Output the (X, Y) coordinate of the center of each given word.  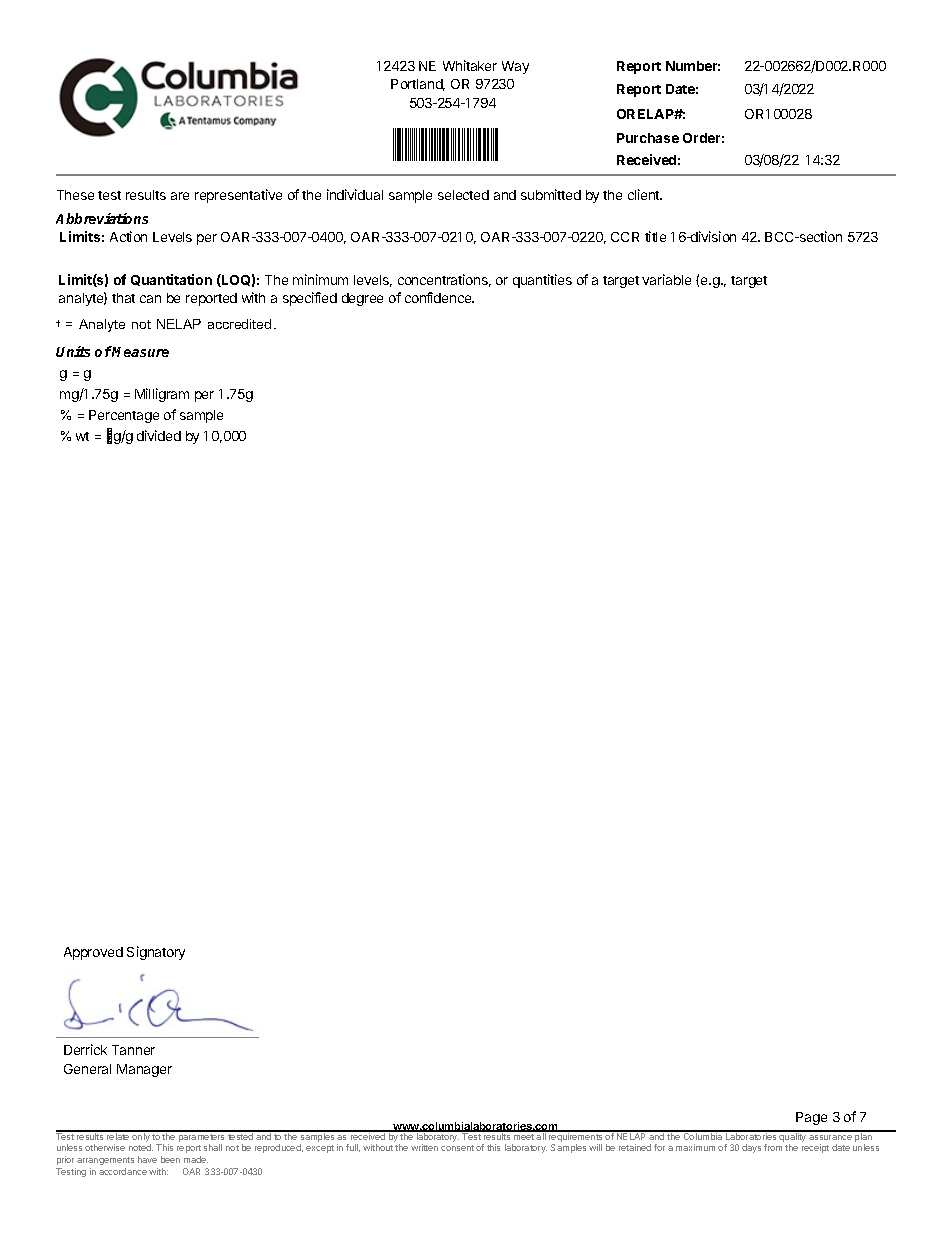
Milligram (162, 395)
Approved (93, 953)
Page (811, 1118)
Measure (140, 351)
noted (141, 1147)
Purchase (648, 138)
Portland (418, 85)
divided (159, 435)
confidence (439, 297)
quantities (542, 281)
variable (666, 279)
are (180, 196)
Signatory (156, 953)
